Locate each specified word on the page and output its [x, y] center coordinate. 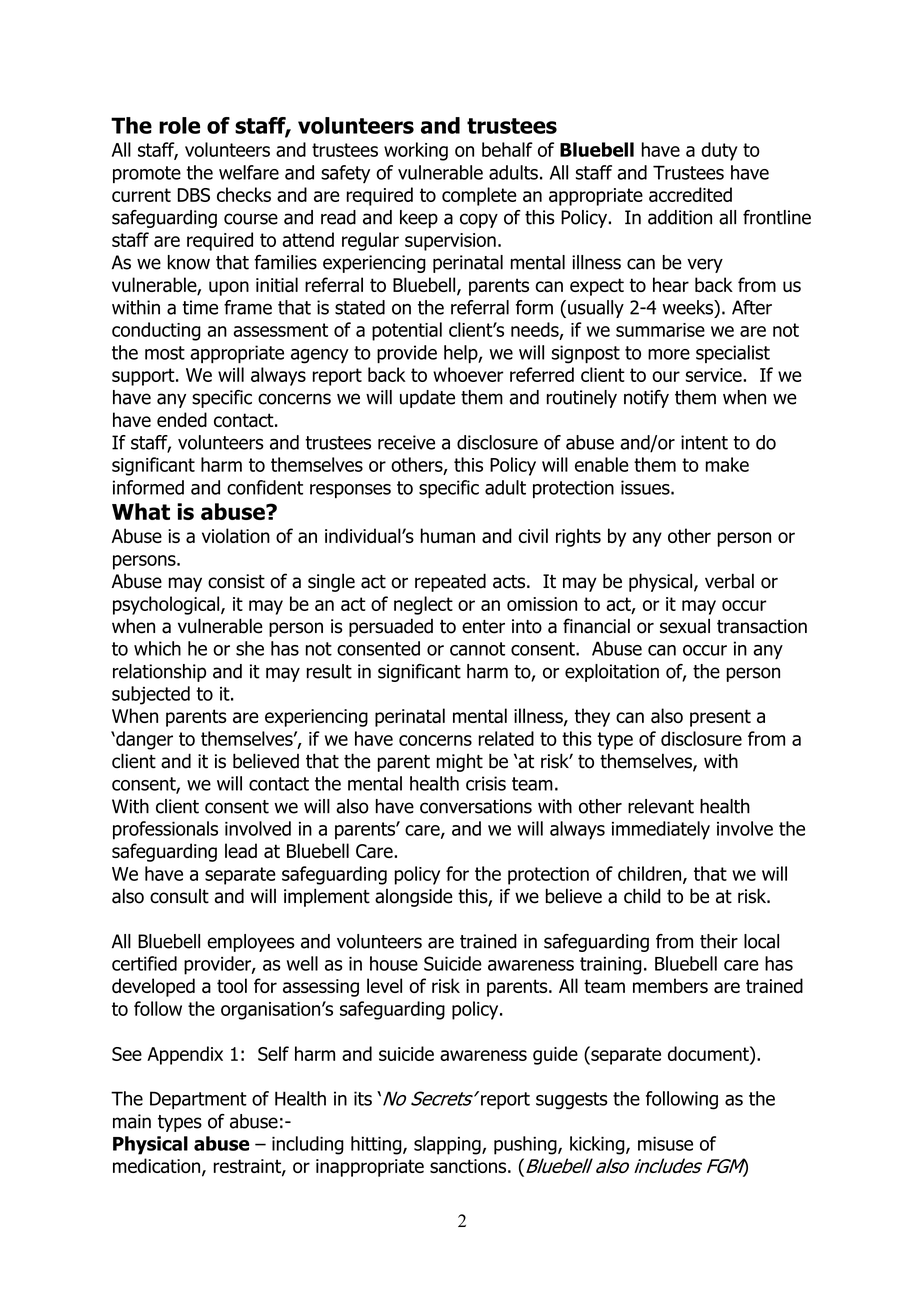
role [179, 125]
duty [719, 151]
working [416, 151]
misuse [665, 1144]
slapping [448, 1145]
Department [198, 1100]
